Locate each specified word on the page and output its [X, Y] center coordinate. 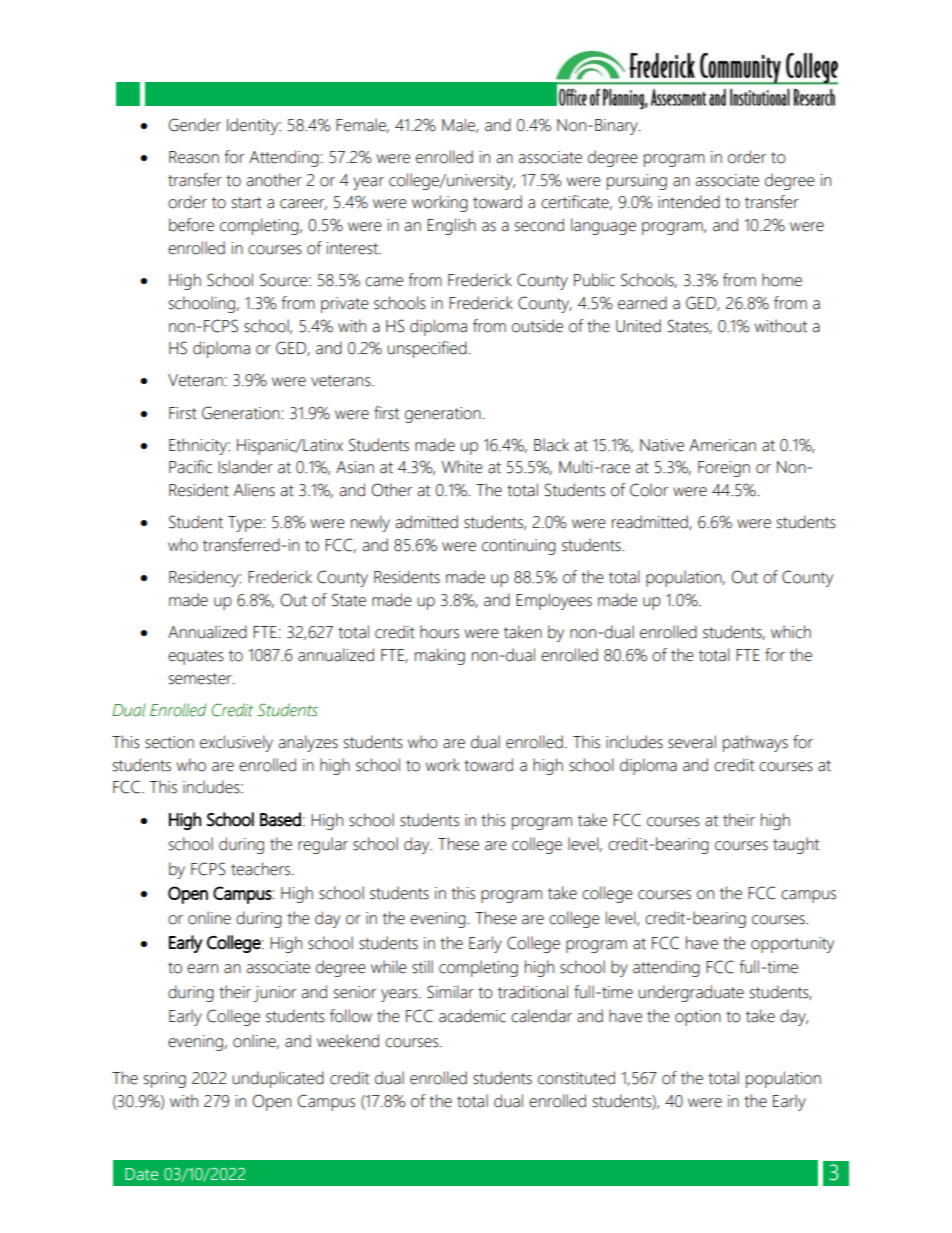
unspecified [427, 349]
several [692, 742]
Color [649, 490]
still [422, 967]
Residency [205, 578]
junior [274, 994]
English [451, 226]
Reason [194, 157]
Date [141, 1174]
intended [689, 202]
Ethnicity [199, 446]
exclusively [236, 743]
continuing [519, 547]
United [638, 326]
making [440, 656]
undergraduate [691, 993]
